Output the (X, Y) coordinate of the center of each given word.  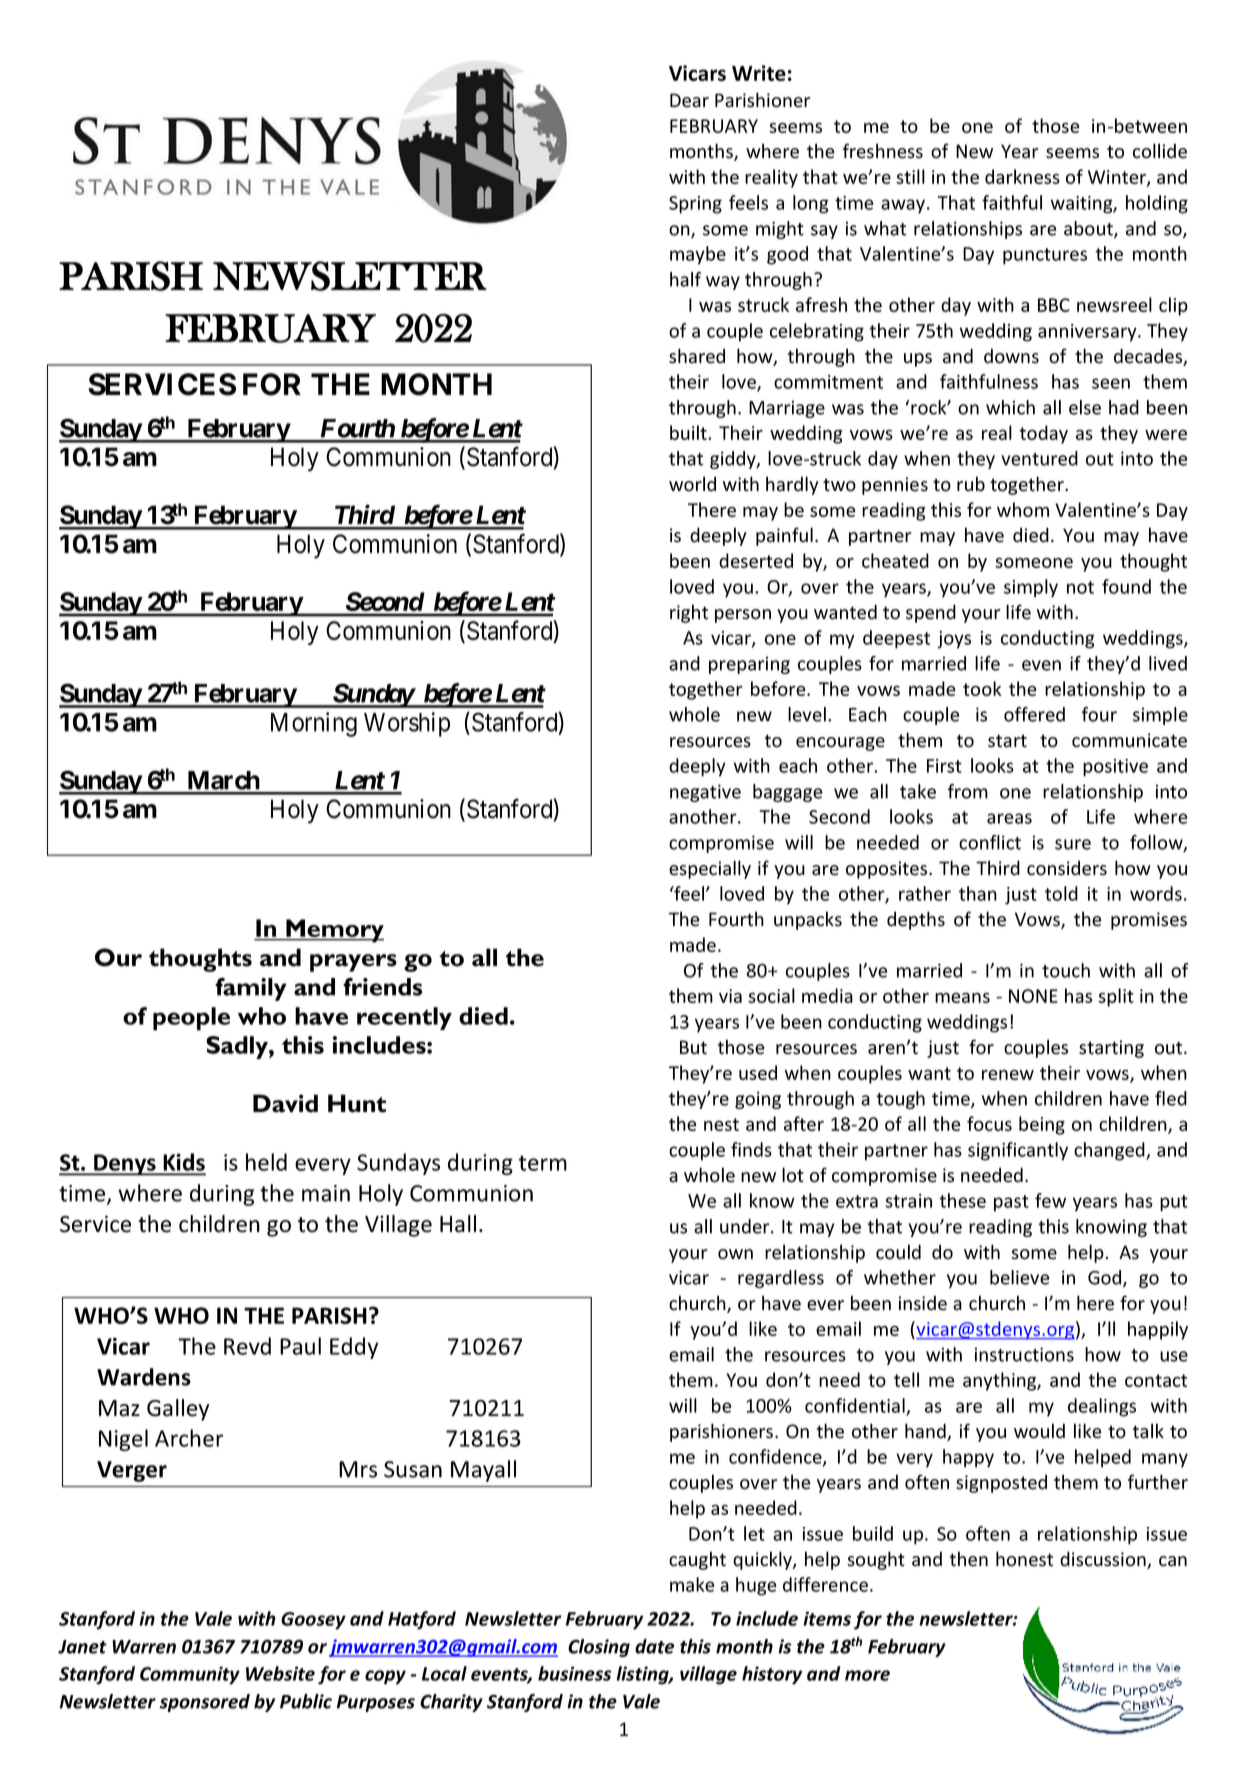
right (689, 613)
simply (1031, 588)
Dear (689, 100)
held (266, 1162)
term (543, 1163)
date (654, 1646)
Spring (695, 205)
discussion (1104, 1560)
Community (190, 1675)
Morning (314, 724)
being (1042, 1125)
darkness (1022, 176)
